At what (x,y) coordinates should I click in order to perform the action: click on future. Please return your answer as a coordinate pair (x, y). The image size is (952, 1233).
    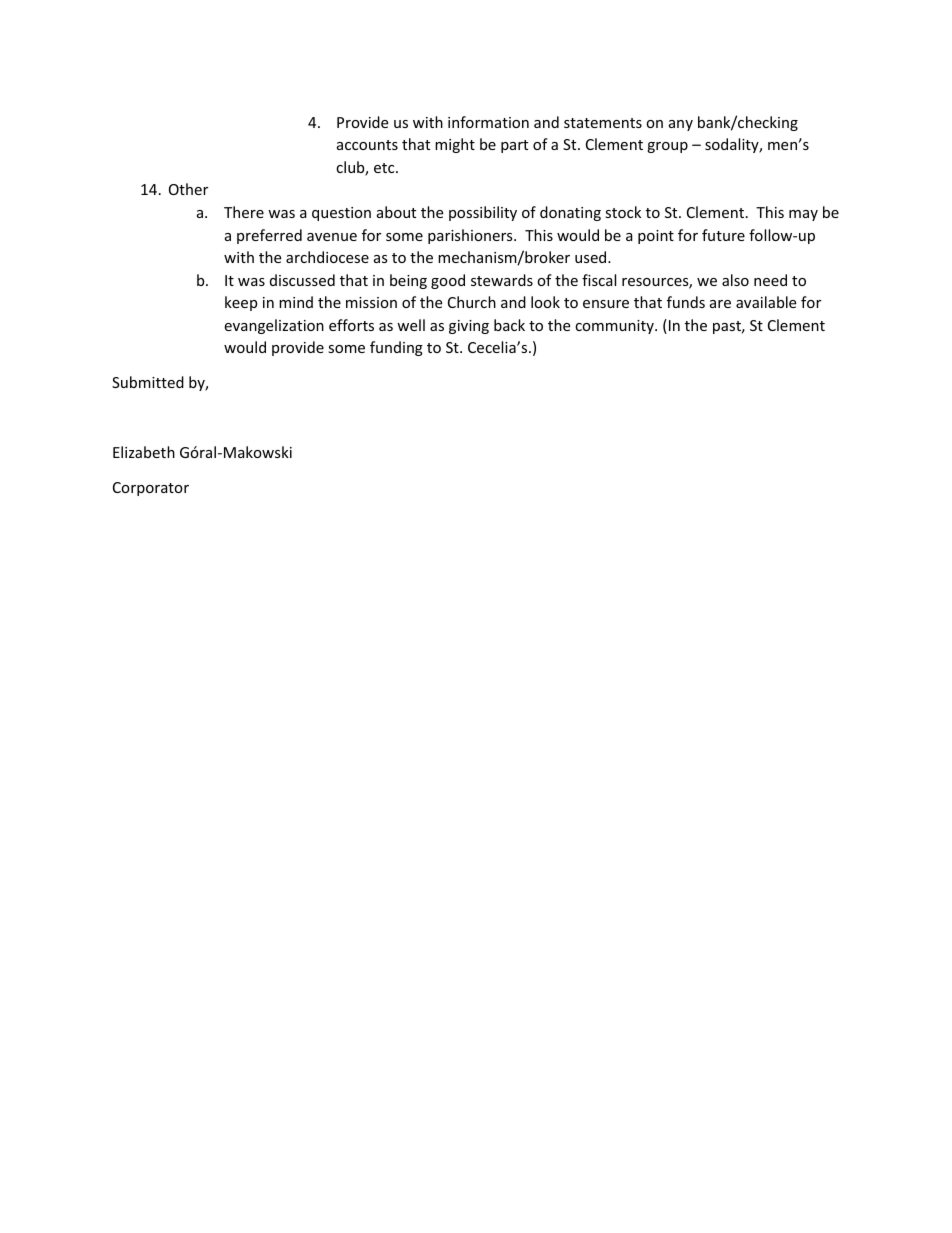
    Looking at the image, I should click on (723, 235).
